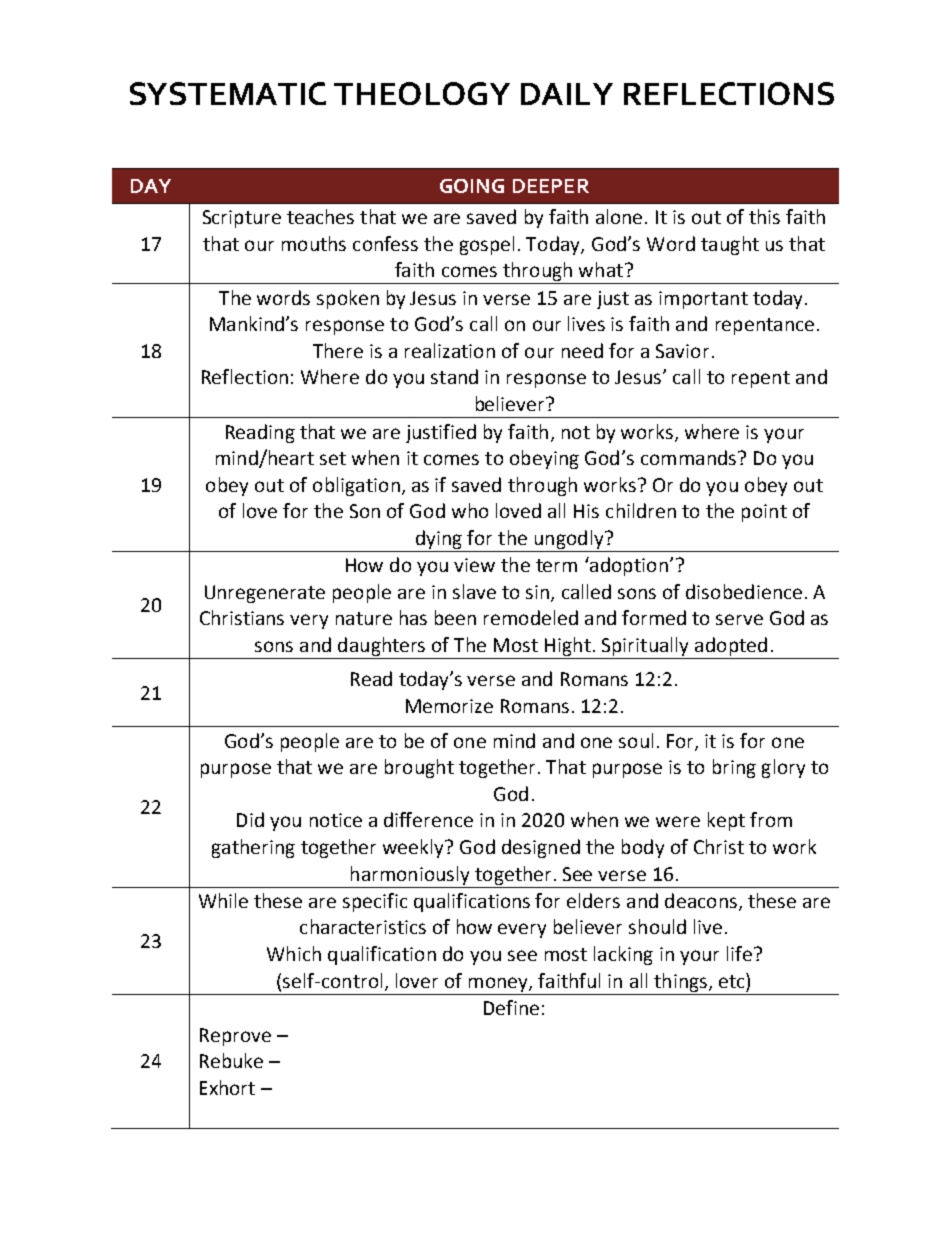 Image resolution: width=952 pixels, height=1233 pixels. Describe the element at coordinates (333, 458) in the screenshot. I see `set` at that location.
